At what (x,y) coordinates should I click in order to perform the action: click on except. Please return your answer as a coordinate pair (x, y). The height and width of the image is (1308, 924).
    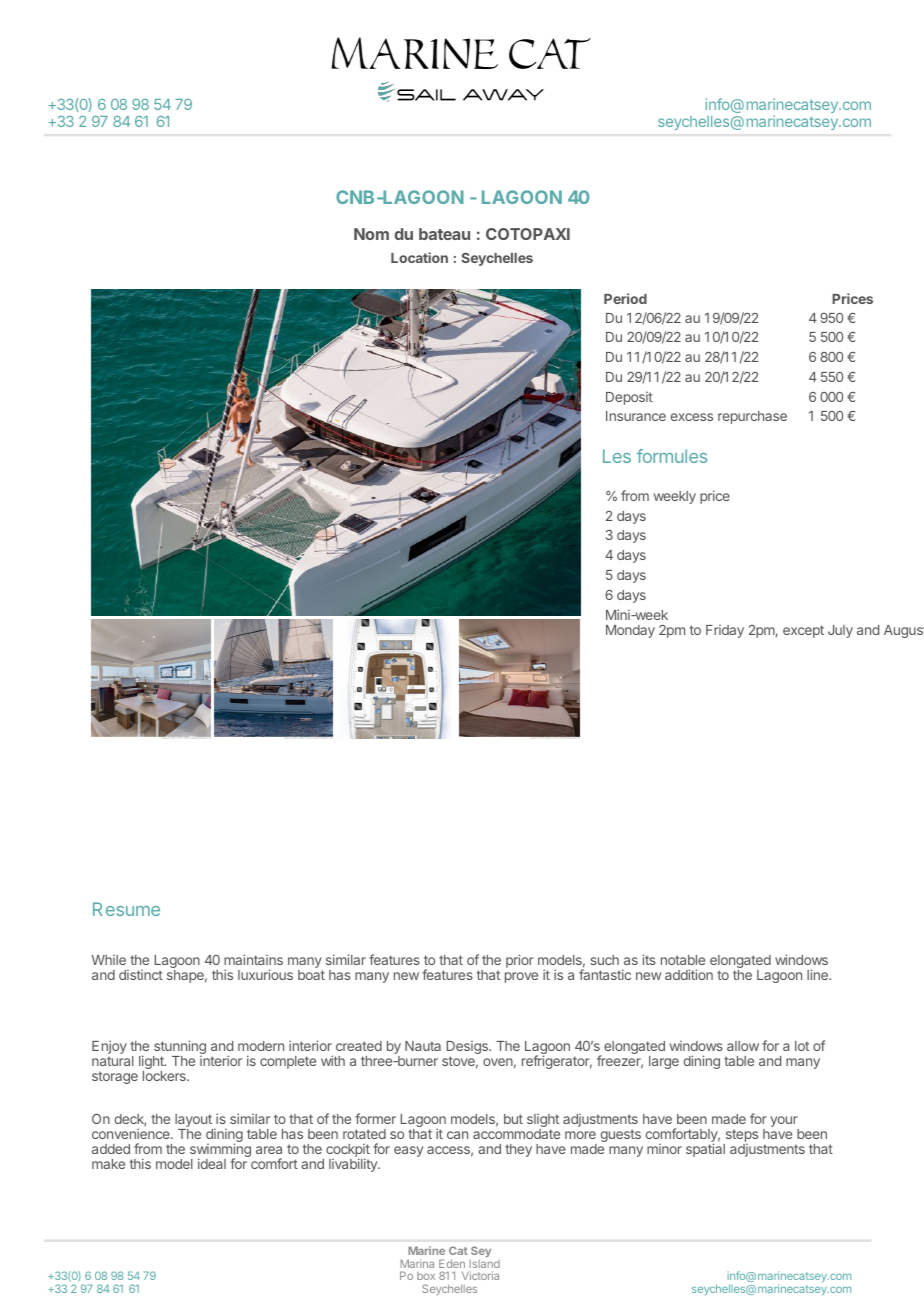
    Looking at the image, I should click on (803, 631).
